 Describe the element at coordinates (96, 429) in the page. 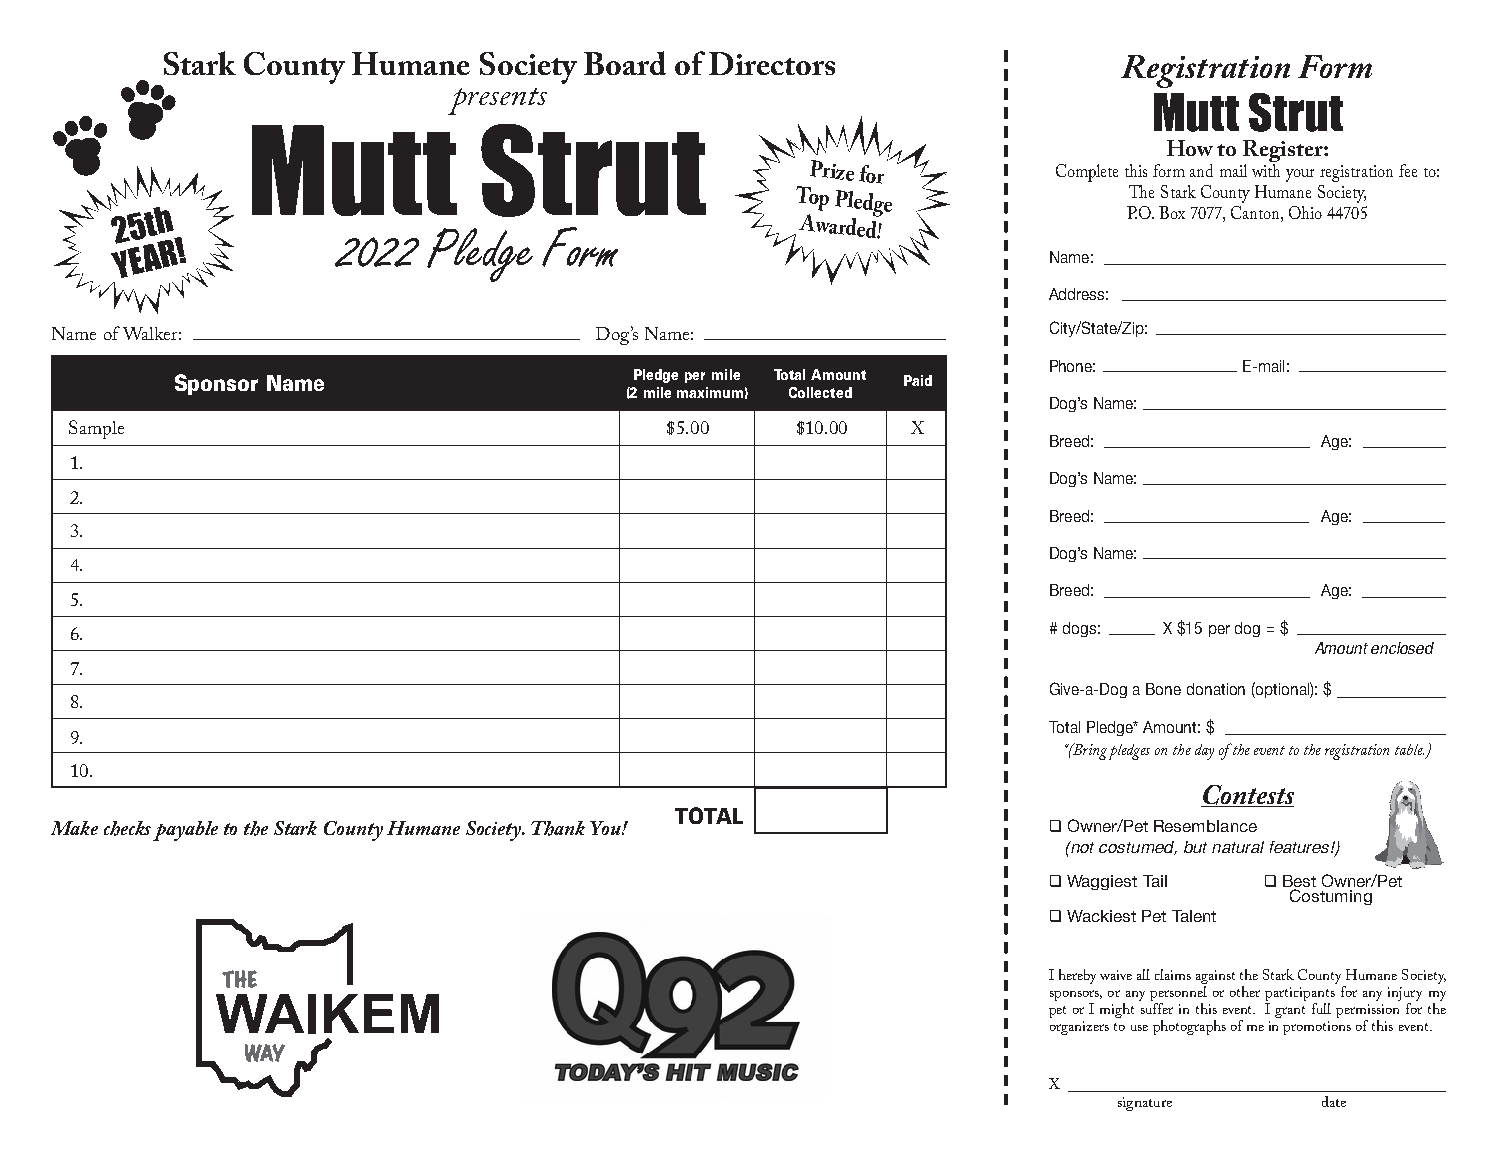

I see `Sample` at that location.
